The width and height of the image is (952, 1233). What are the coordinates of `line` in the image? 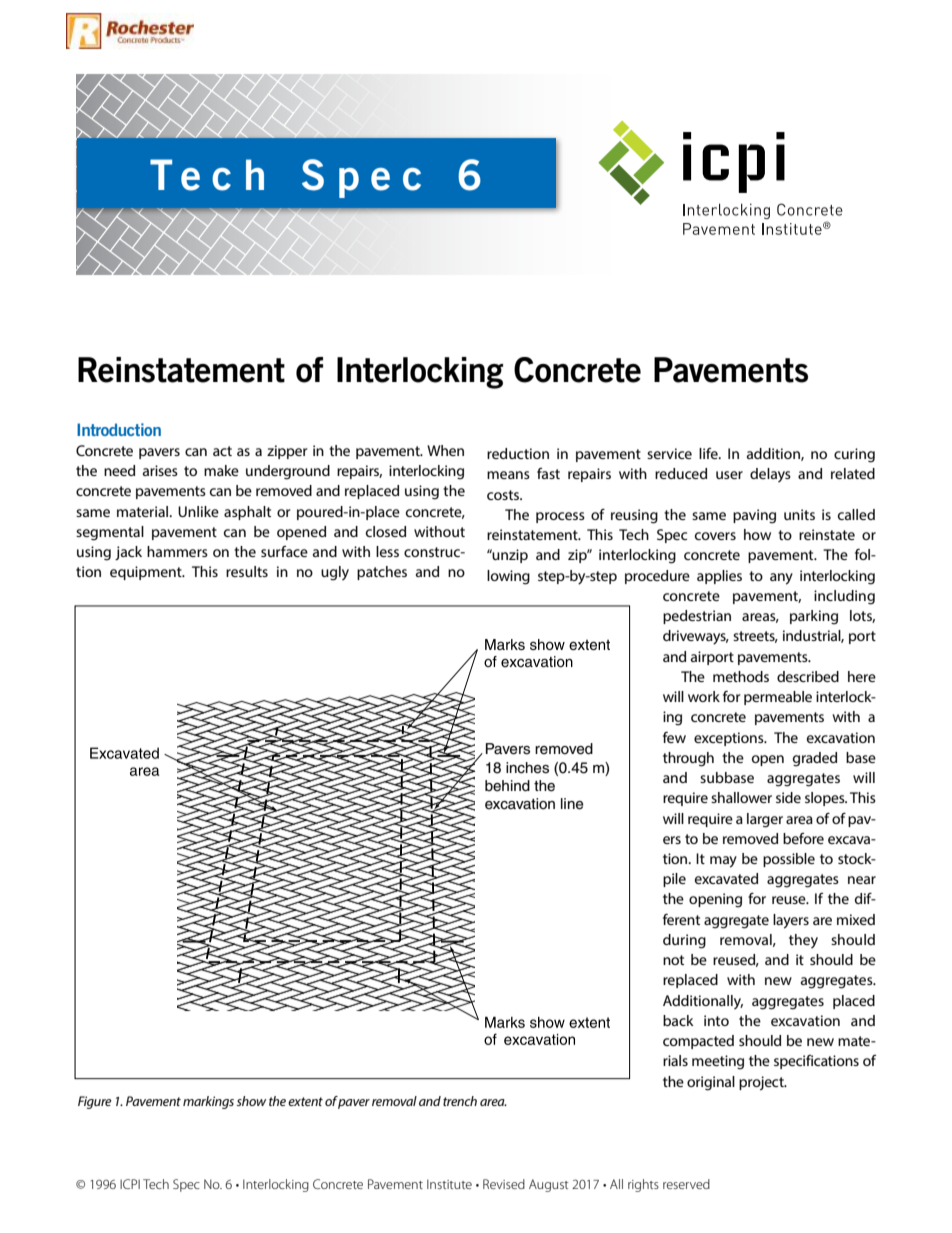 It's located at (572, 804).
